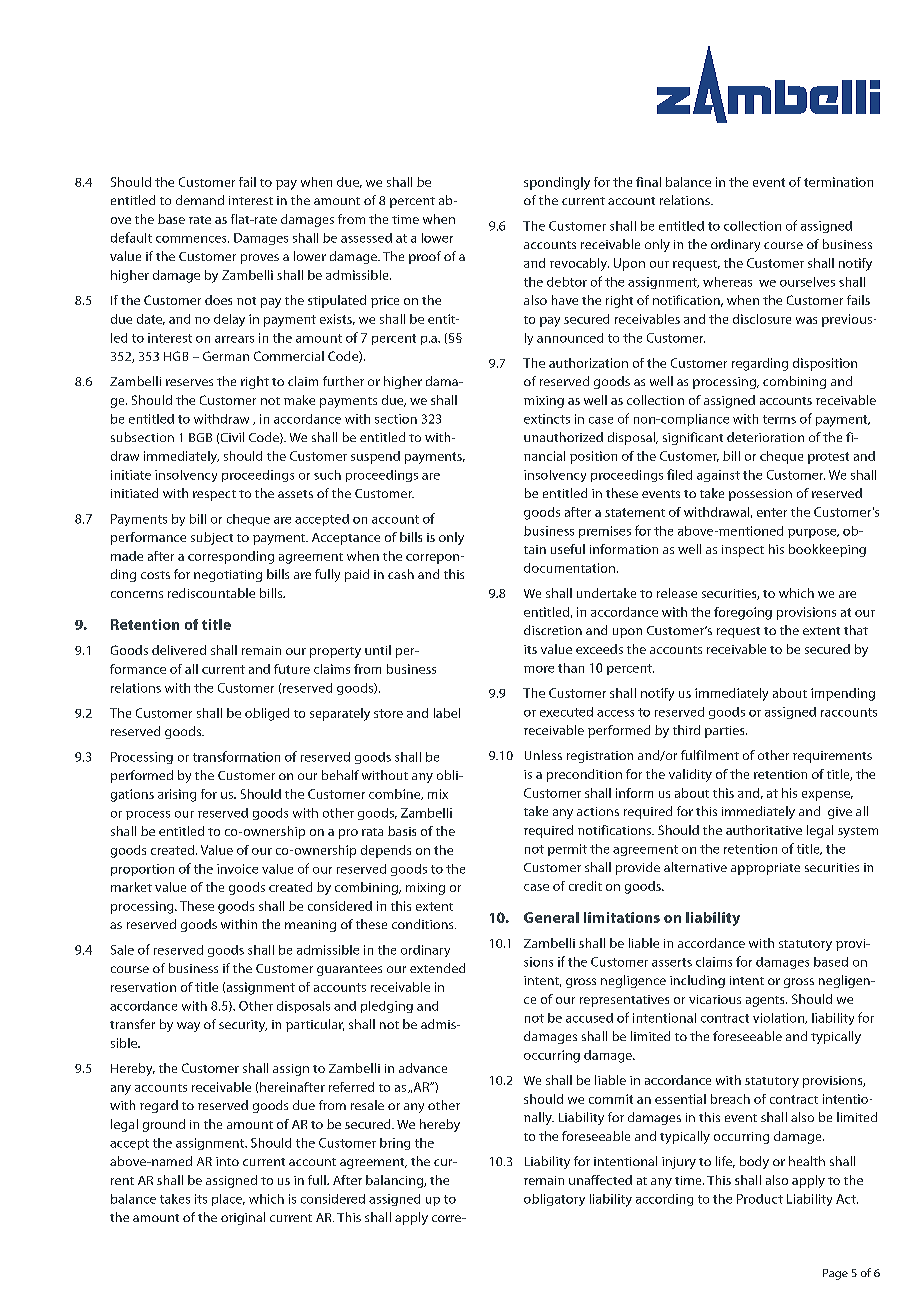 The image size is (924, 1308). Describe the element at coordinates (236, 756) in the document. I see `transformation` at that location.
